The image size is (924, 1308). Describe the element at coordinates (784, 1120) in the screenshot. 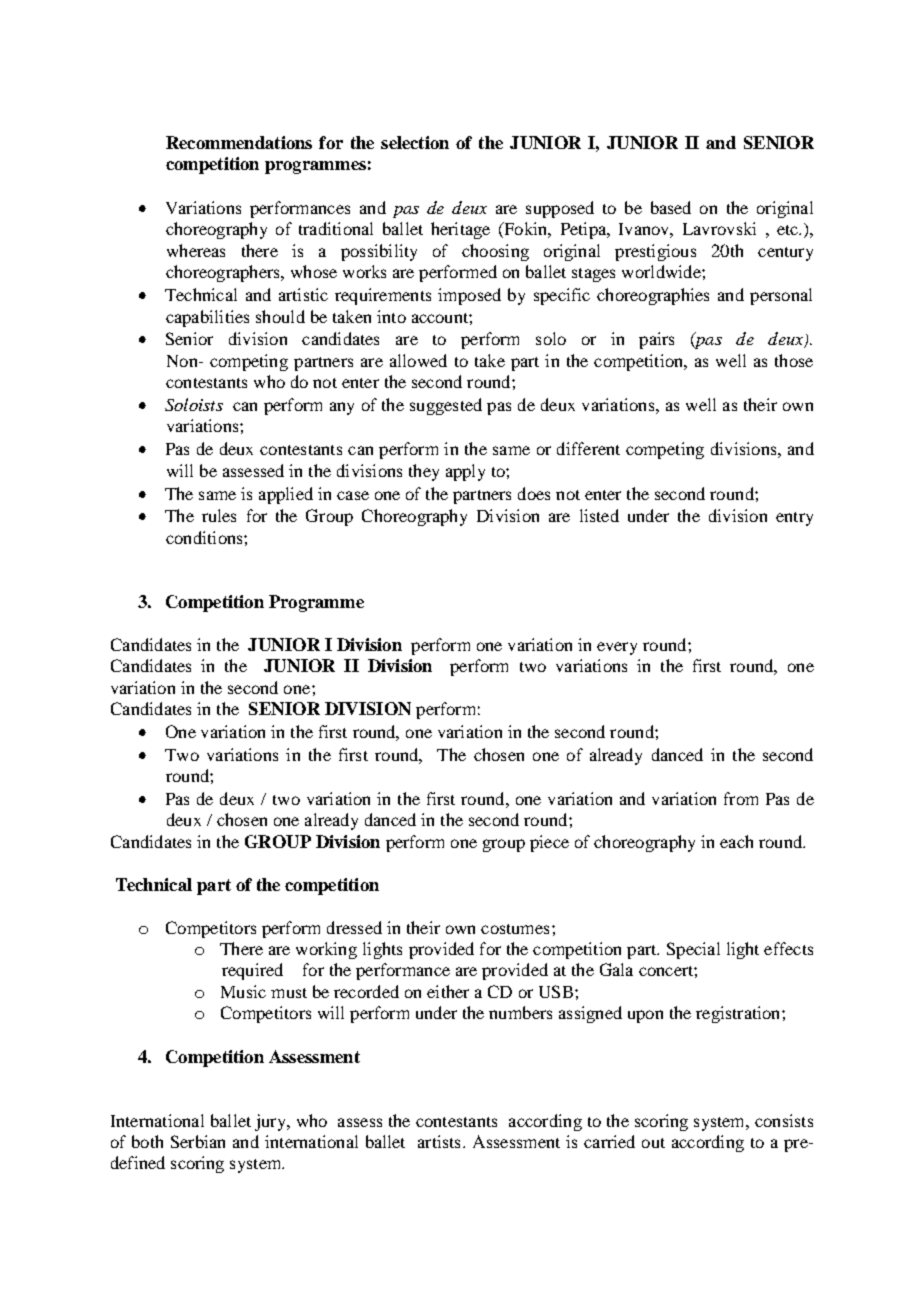

I see `consists` at that location.
